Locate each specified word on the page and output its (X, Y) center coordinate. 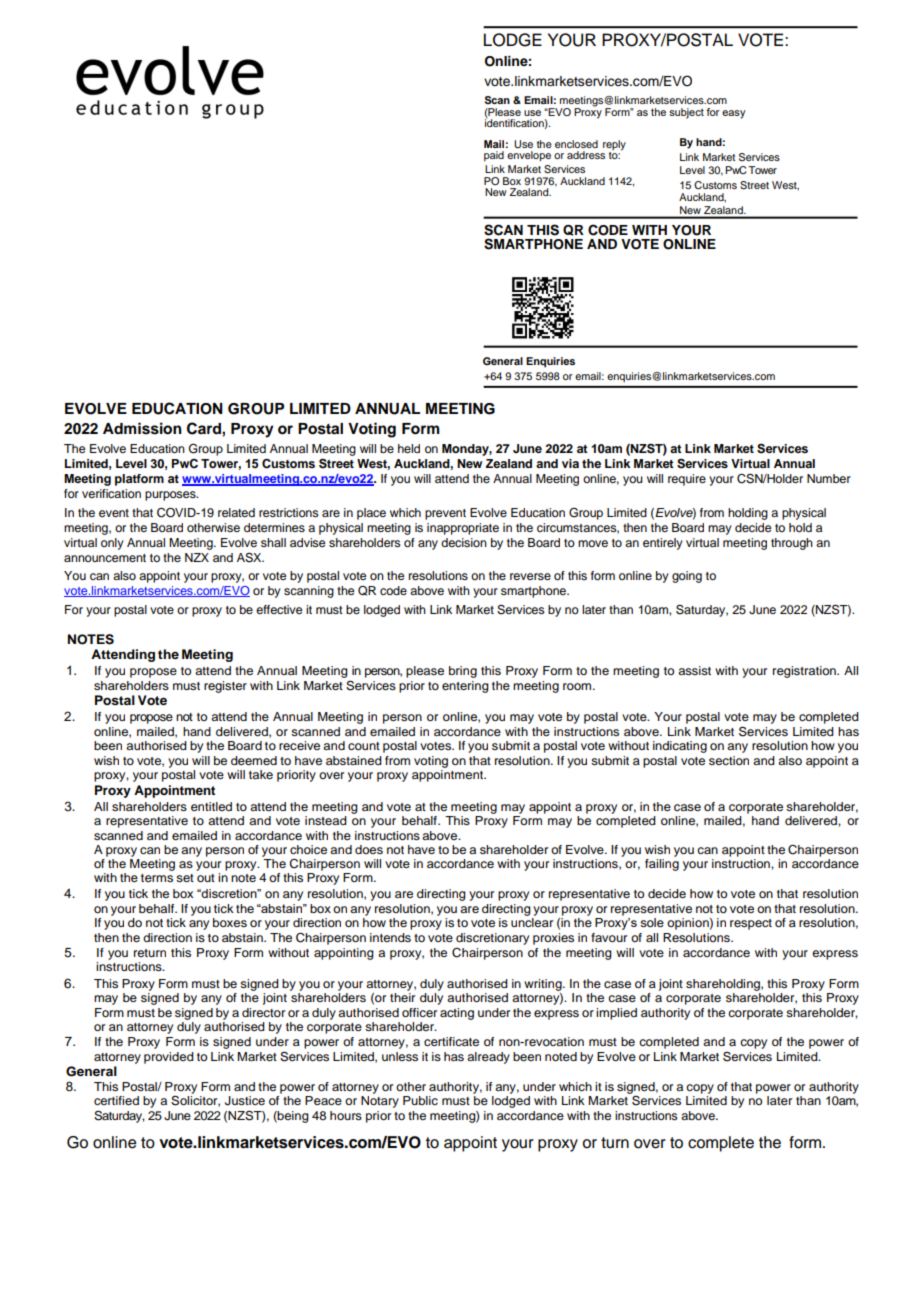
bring (463, 672)
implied (616, 1014)
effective (279, 609)
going (687, 577)
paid (494, 156)
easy (734, 114)
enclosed (576, 144)
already (488, 1058)
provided (169, 1058)
